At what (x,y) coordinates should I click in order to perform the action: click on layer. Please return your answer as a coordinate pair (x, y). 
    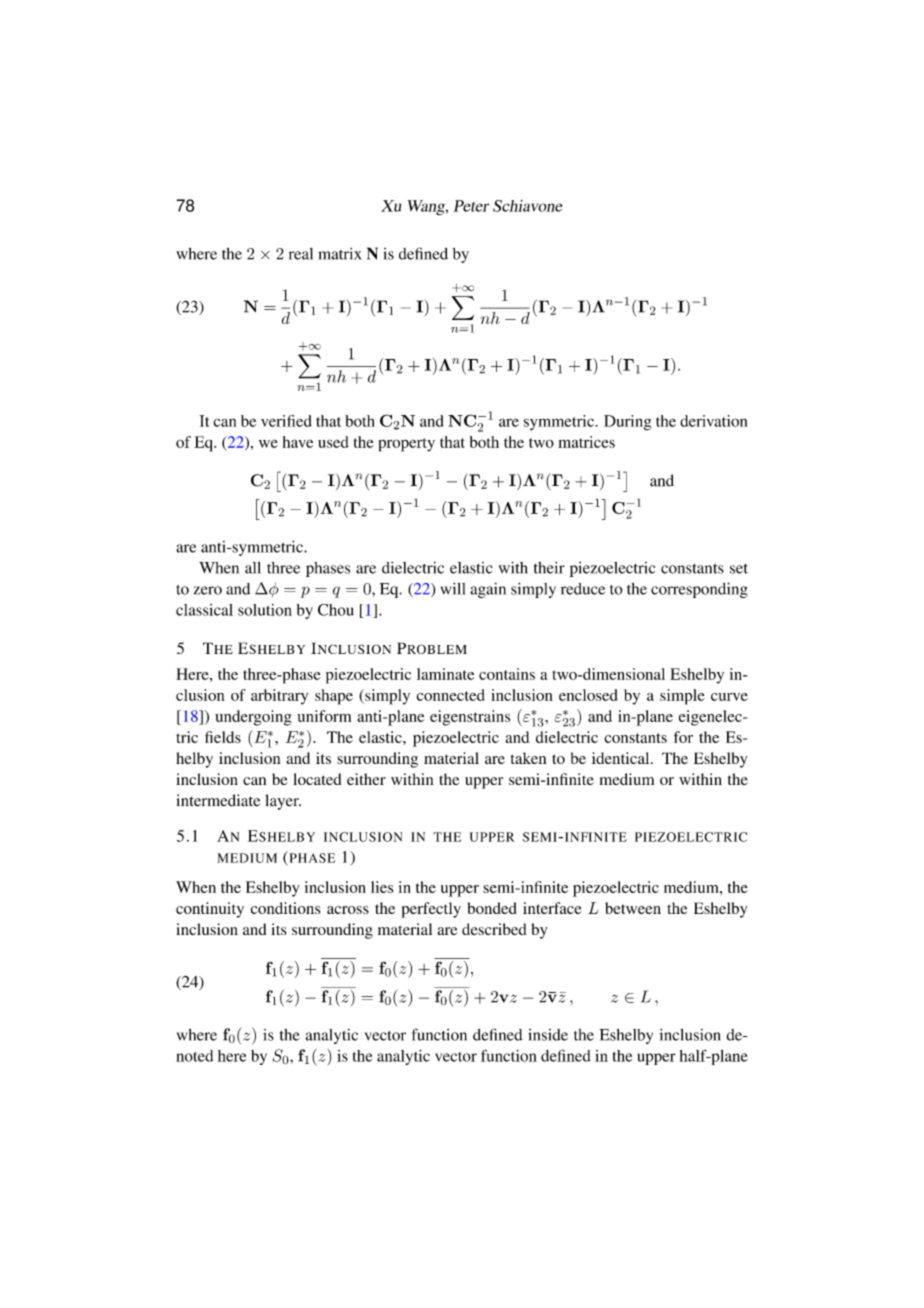
    Looking at the image, I should click on (283, 802).
